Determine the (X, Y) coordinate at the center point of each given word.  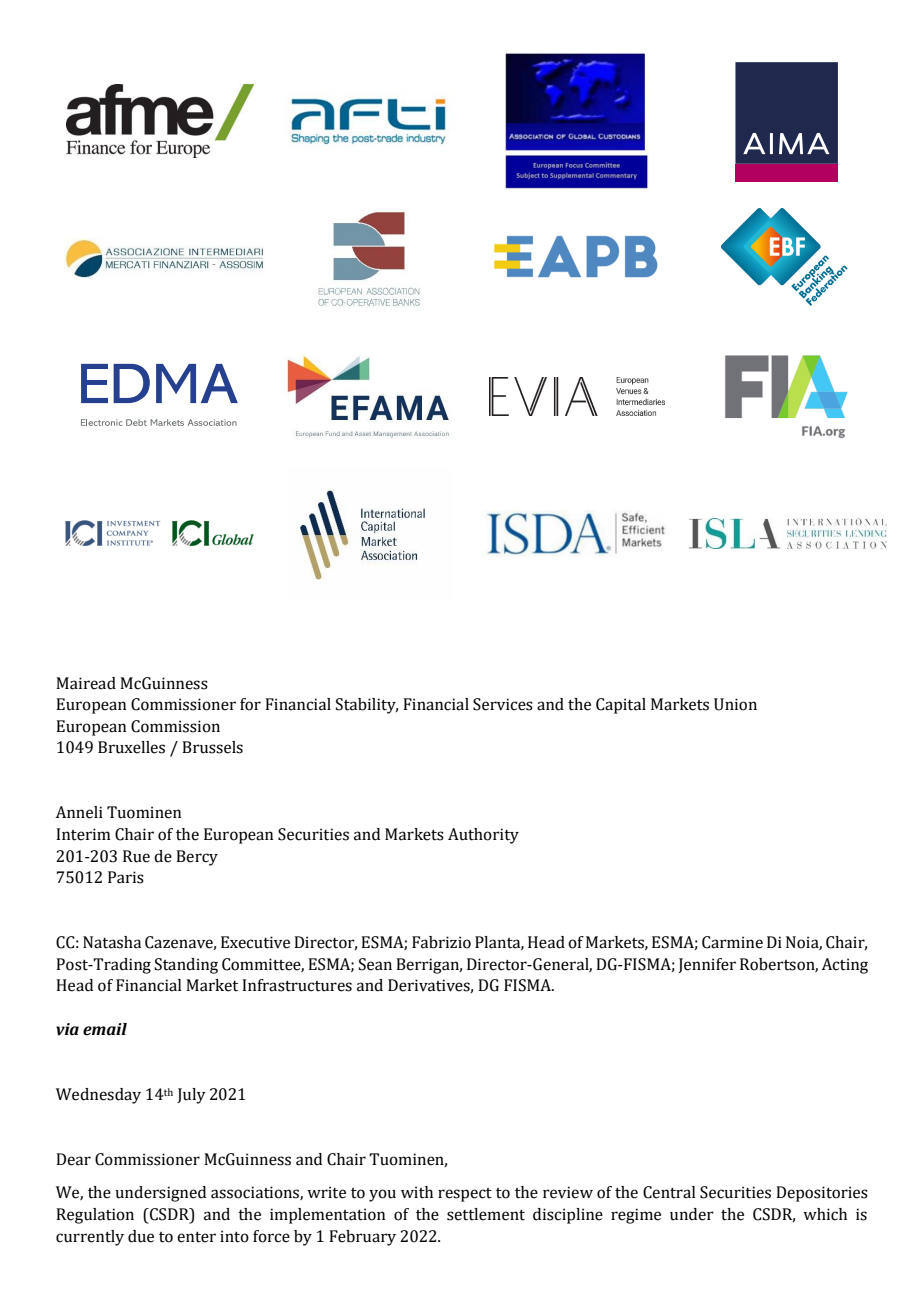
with (417, 1192)
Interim (83, 834)
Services (503, 704)
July (191, 1096)
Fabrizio (441, 942)
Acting (844, 966)
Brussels (212, 747)
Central (669, 1192)
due (141, 1236)
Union (735, 704)
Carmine (732, 942)
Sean (375, 964)
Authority (483, 836)
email (105, 1029)
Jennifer (707, 965)
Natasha (112, 942)
